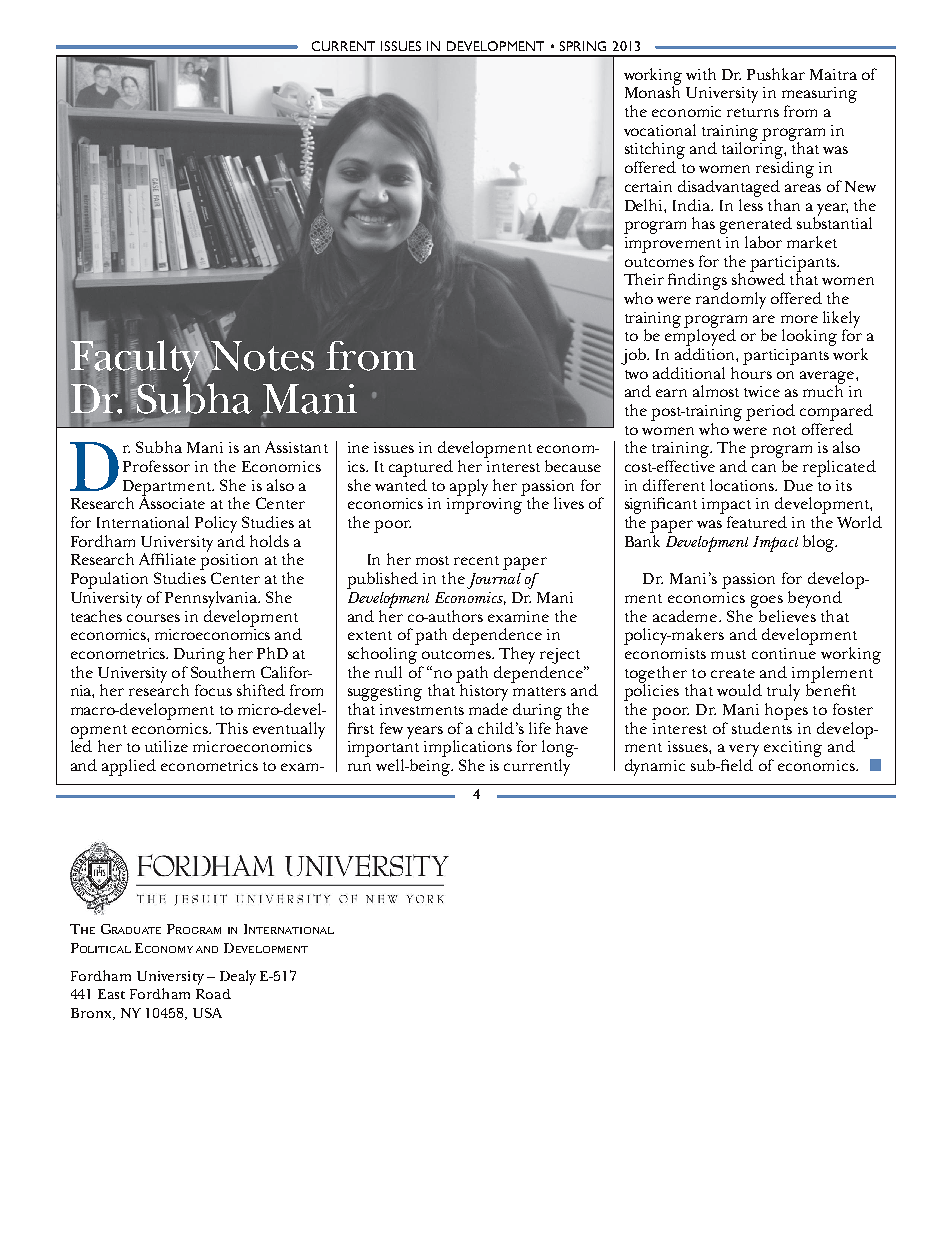  What do you see at coordinates (468, 748) in the screenshot?
I see `implications` at bounding box center [468, 748].
